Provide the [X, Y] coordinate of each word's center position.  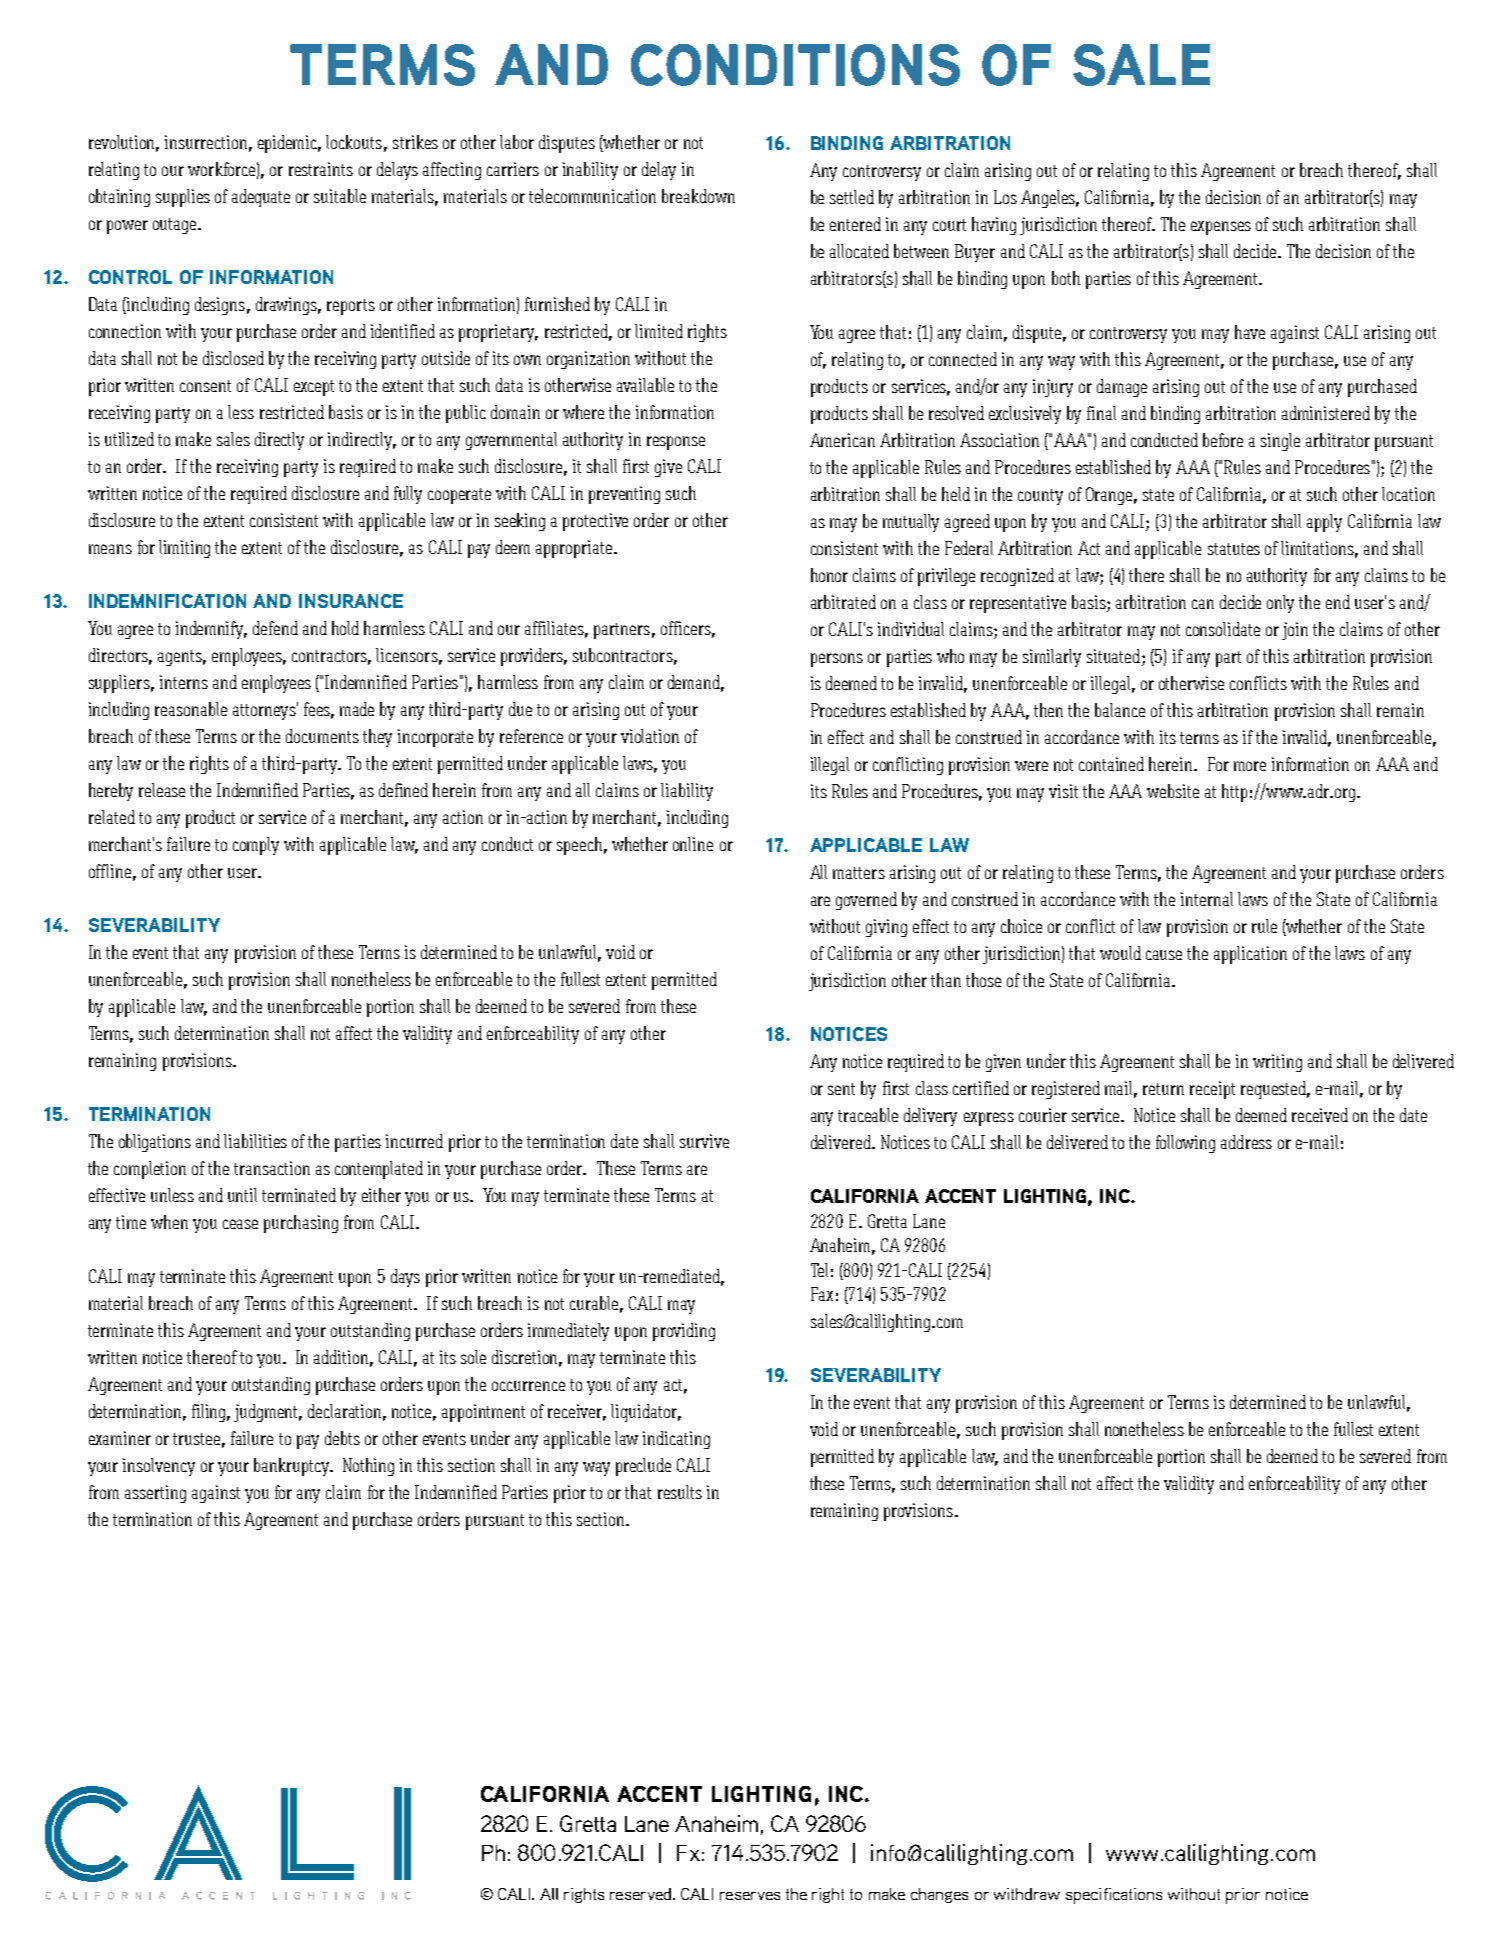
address [1246, 1142]
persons [837, 660]
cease [240, 1224]
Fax [822, 1294]
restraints [321, 169]
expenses [1221, 228]
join [1295, 631]
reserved [642, 1894]
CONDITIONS [795, 65]
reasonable [191, 709]
